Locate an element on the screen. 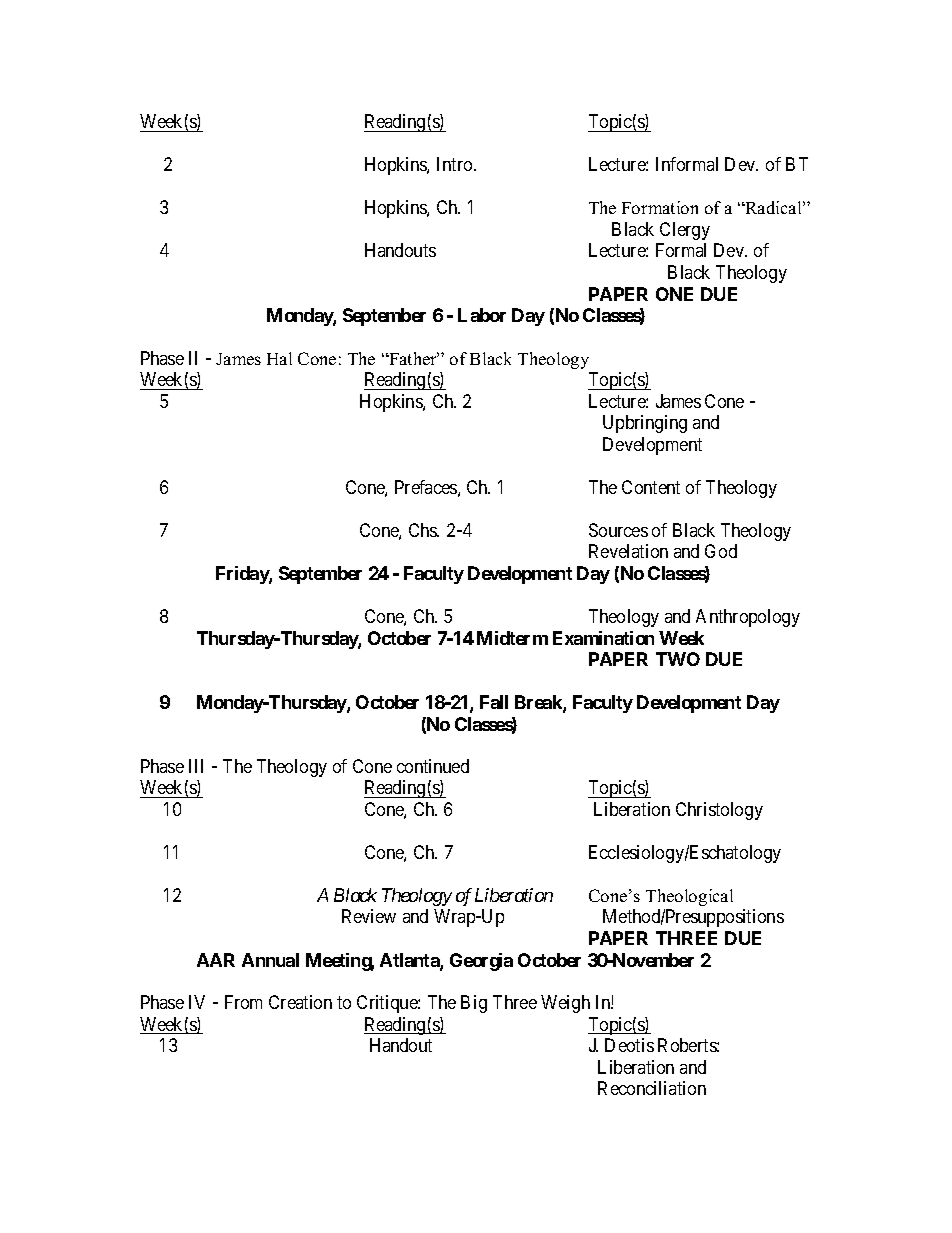  Intro is located at coordinates (456, 164).
